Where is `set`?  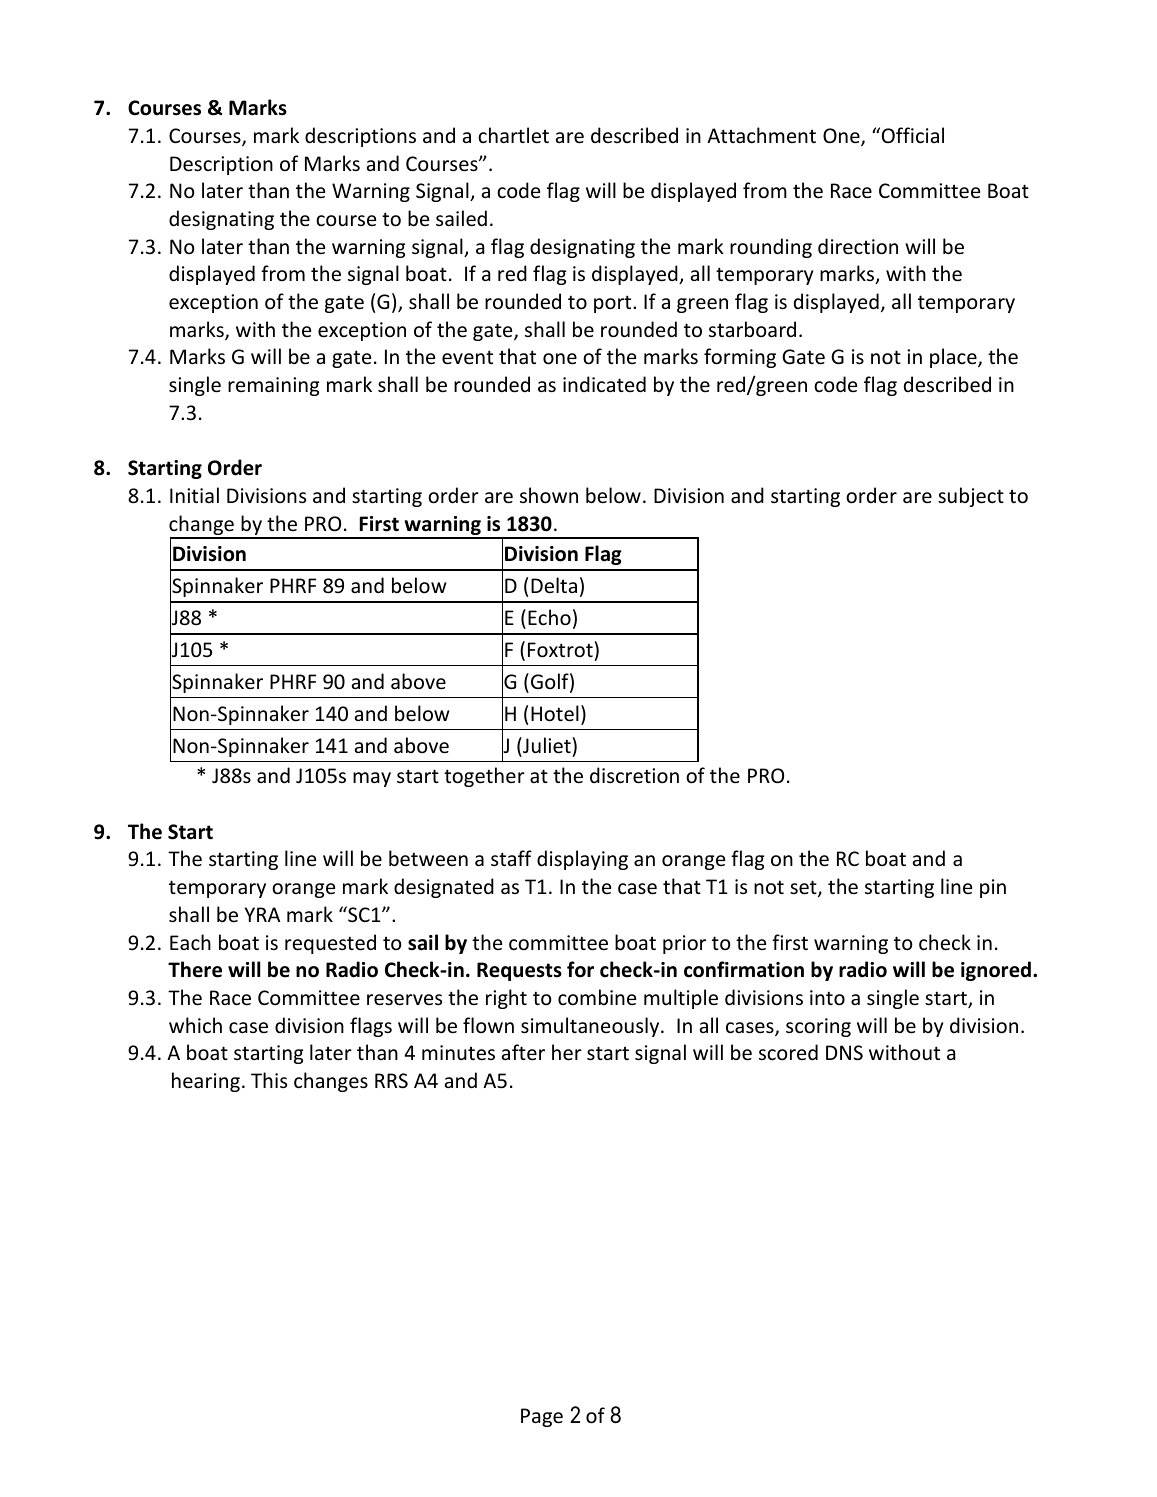 set is located at coordinates (804, 888).
